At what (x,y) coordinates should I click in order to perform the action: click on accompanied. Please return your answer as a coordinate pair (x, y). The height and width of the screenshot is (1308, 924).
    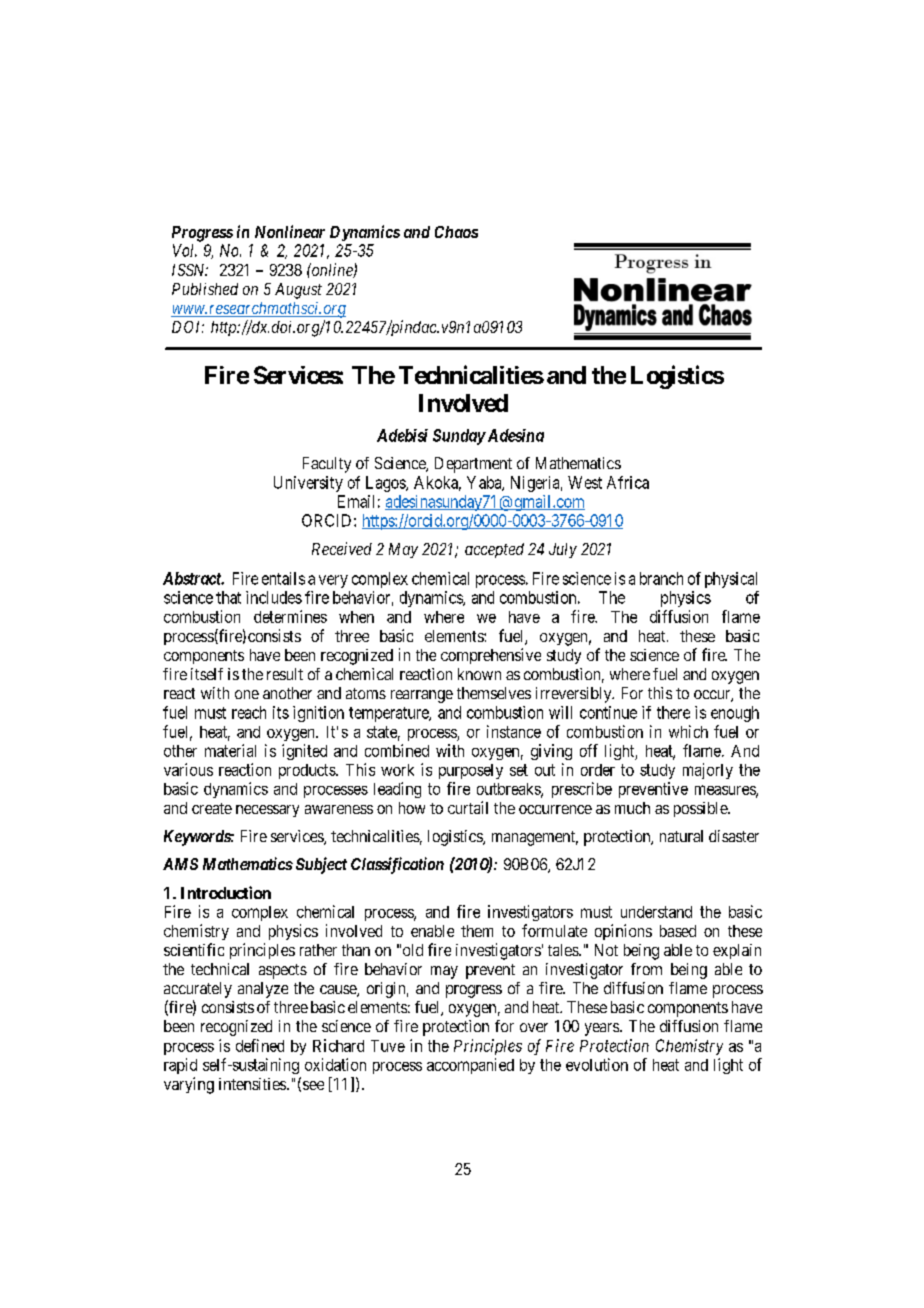
    Looking at the image, I should click on (470, 1066).
